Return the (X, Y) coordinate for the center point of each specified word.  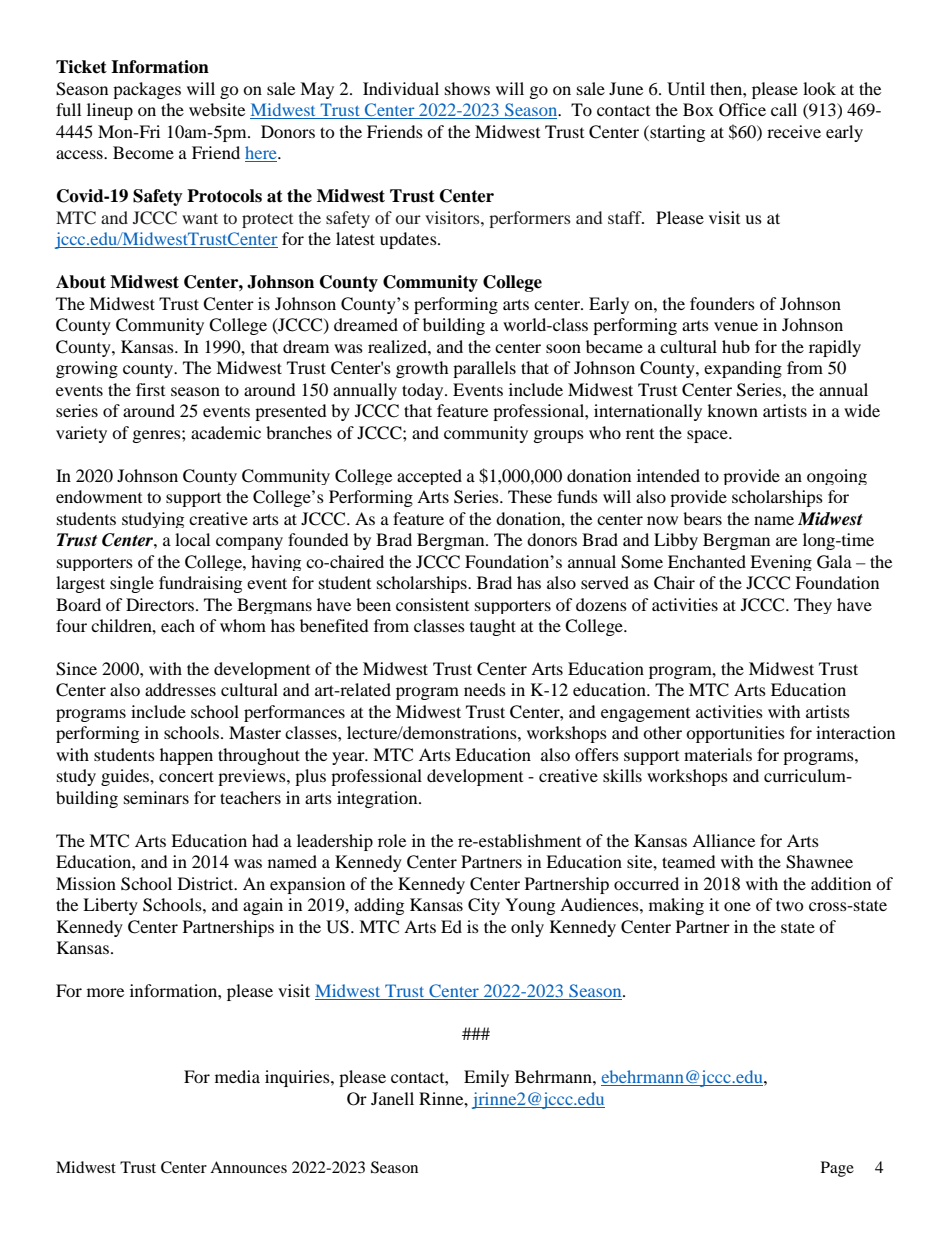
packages (147, 90)
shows (467, 88)
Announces (248, 1167)
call (784, 109)
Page (837, 1169)
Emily (486, 1078)
